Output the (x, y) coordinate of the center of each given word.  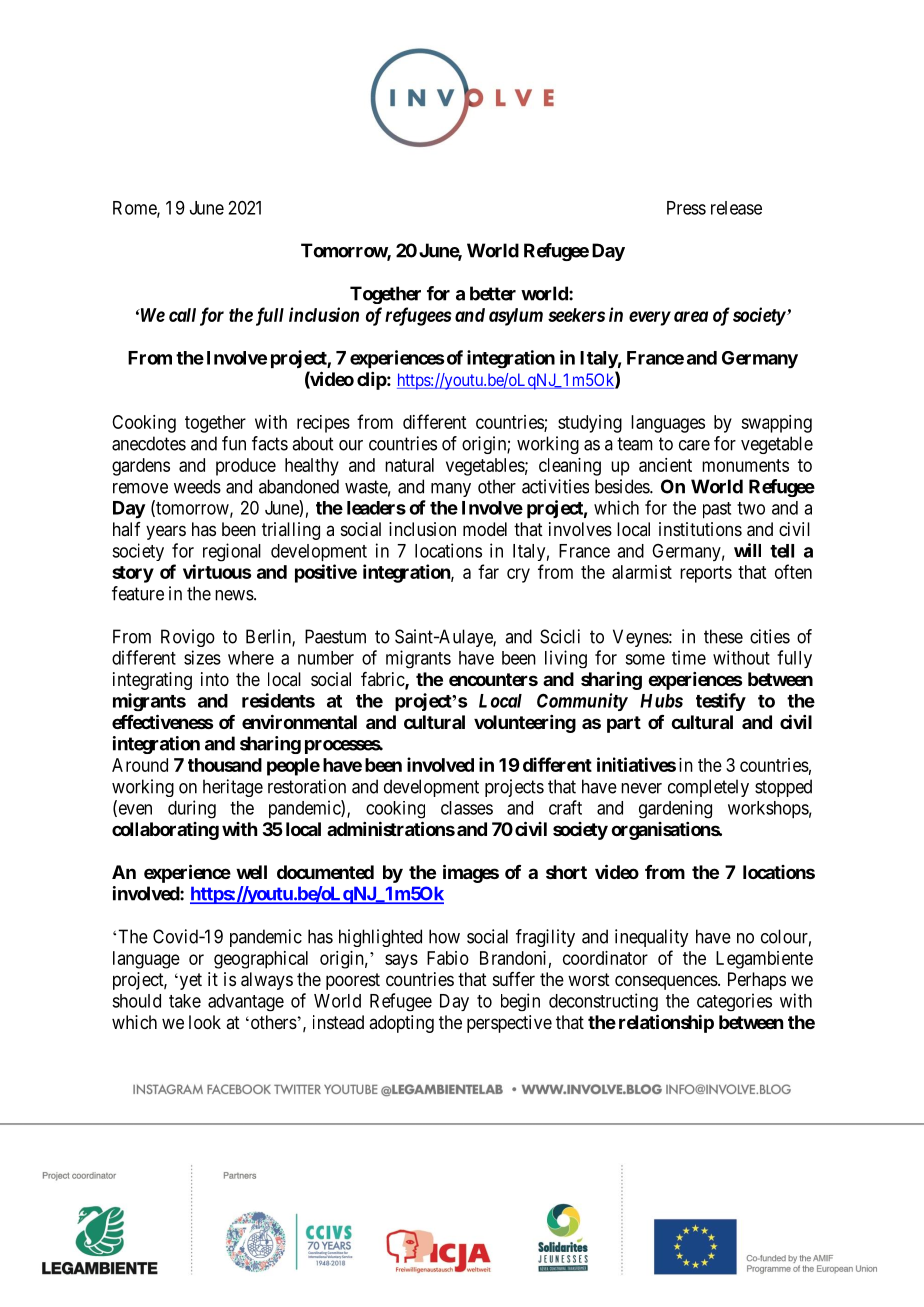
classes (467, 808)
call (182, 315)
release (736, 208)
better (493, 293)
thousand (225, 765)
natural (409, 465)
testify (721, 702)
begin (520, 1002)
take (185, 1001)
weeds (197, 486)
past (717, 510)
